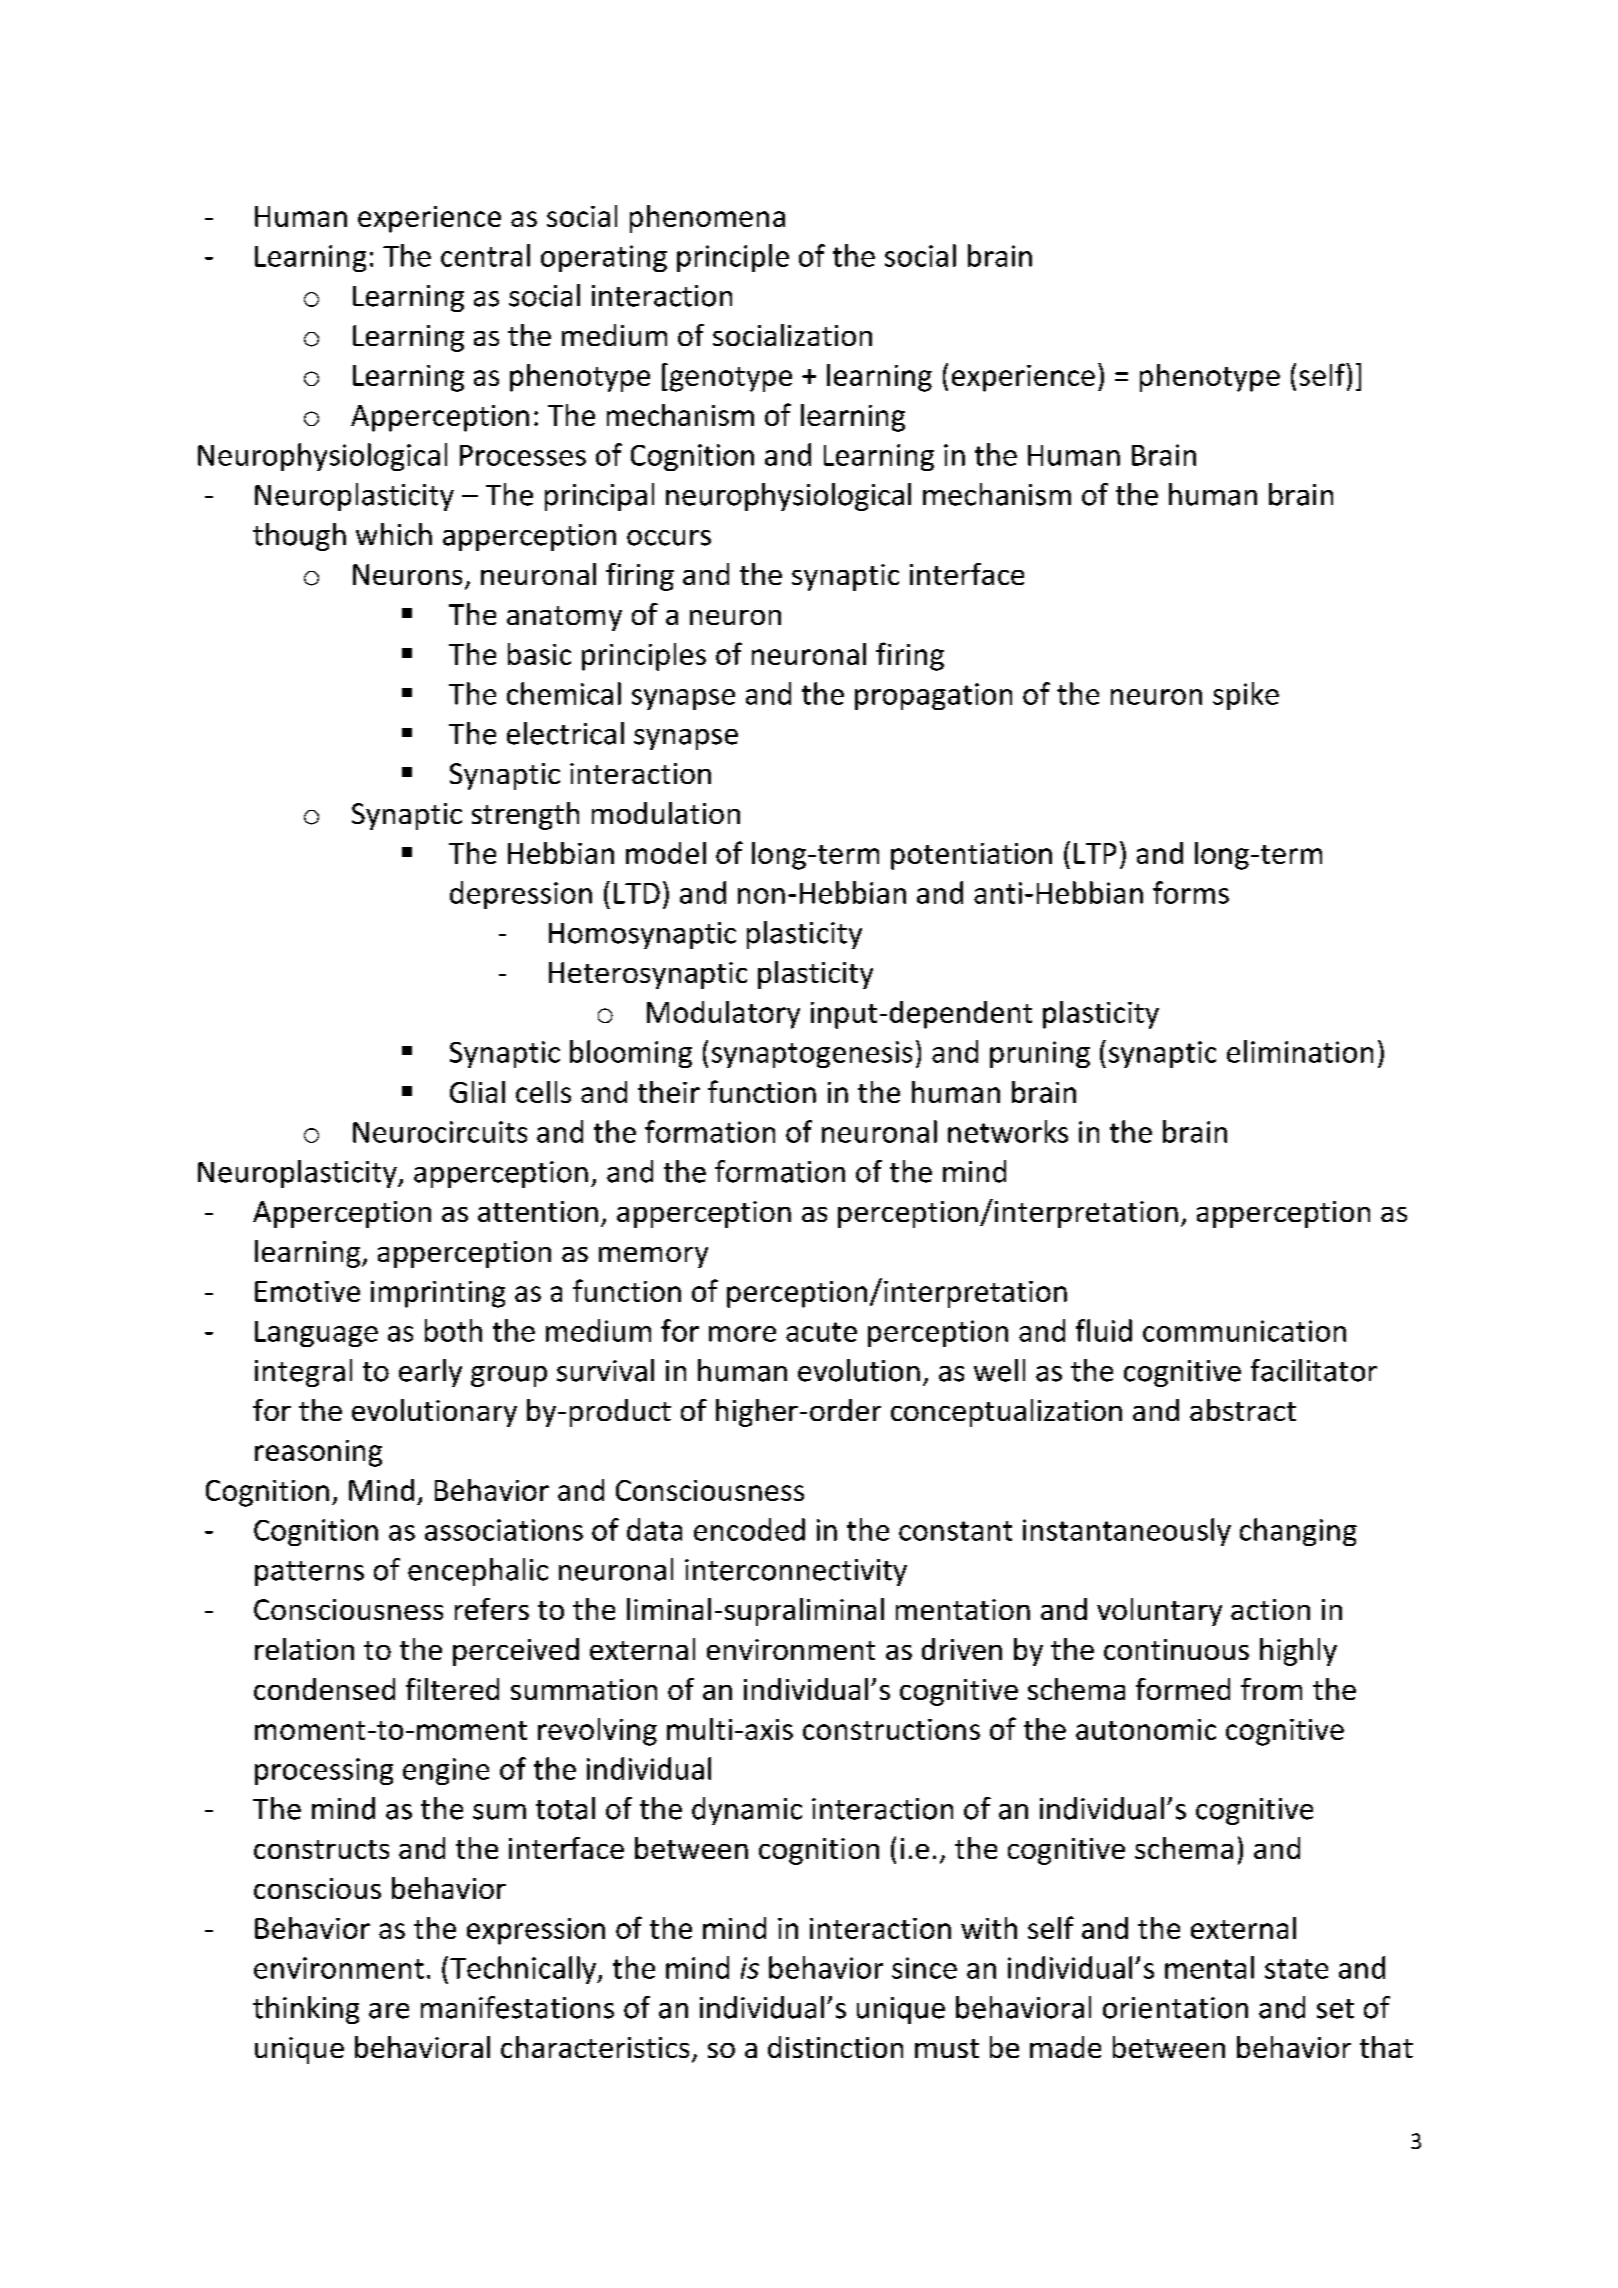  Describe the element at coordinates (723, 1015) in the screenshot. I see `Modulatory` at that location.
